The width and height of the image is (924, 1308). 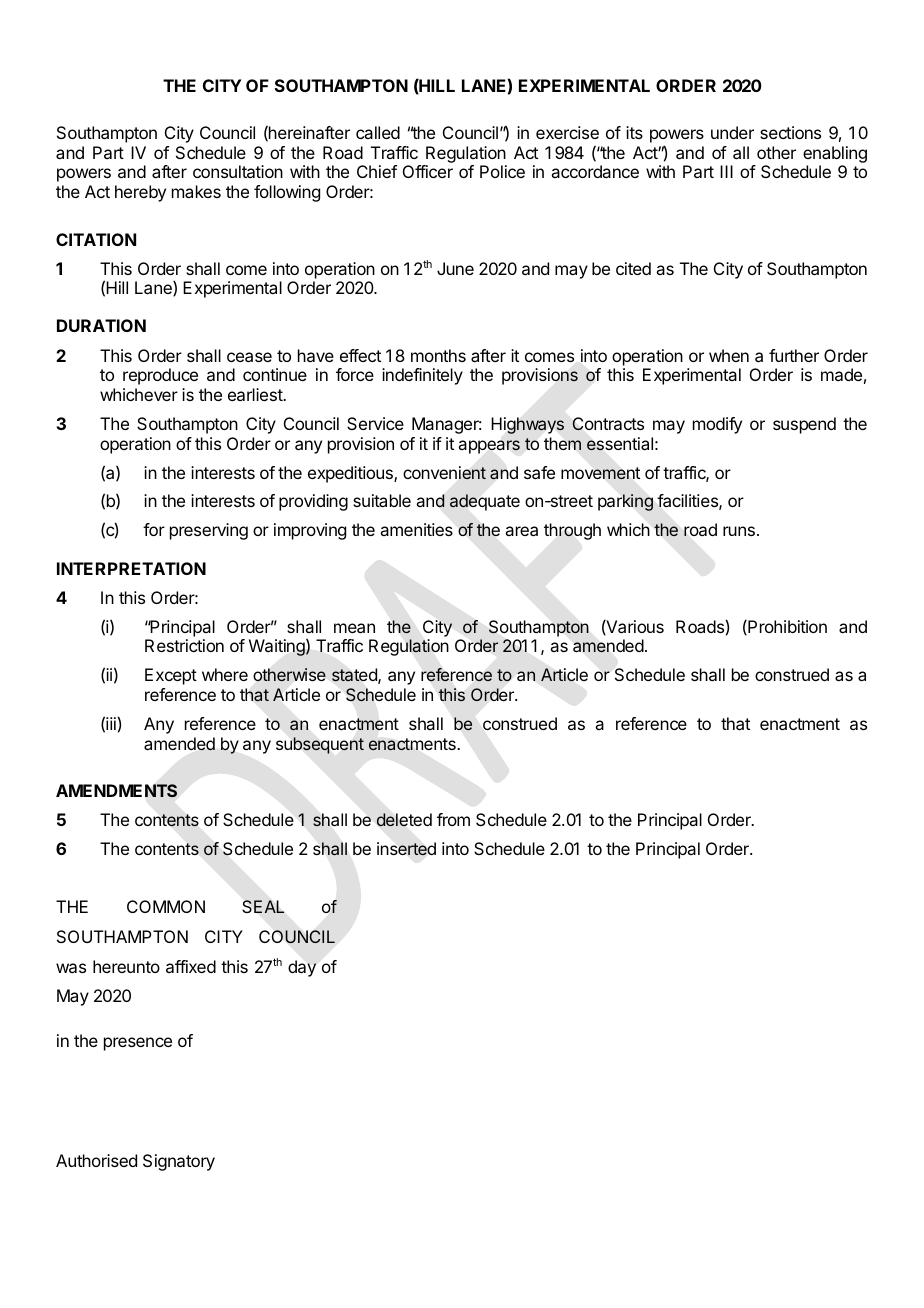 I want to click on Officer, so click(x=428, y=171).
